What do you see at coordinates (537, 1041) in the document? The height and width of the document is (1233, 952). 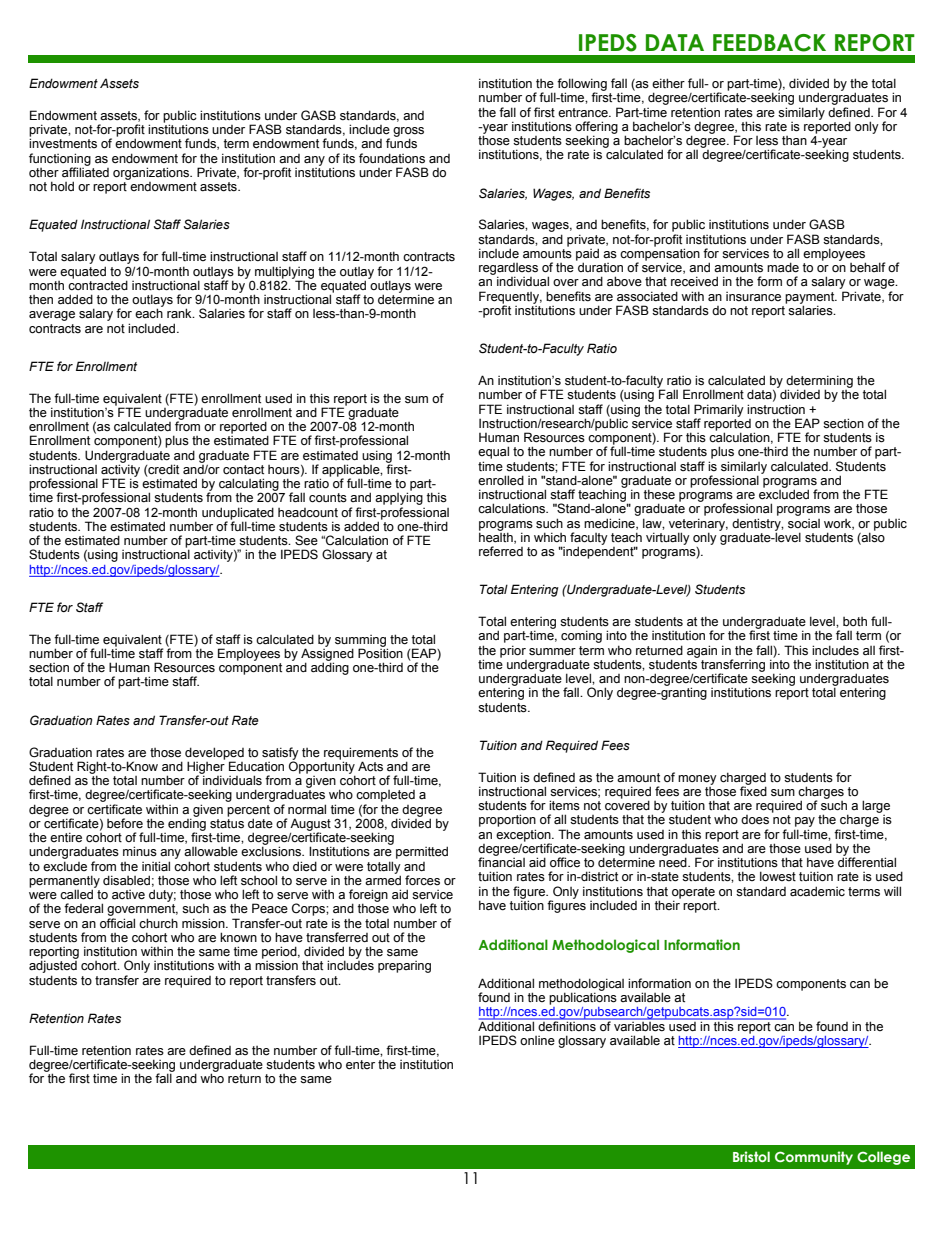 I see `online` at bounding box center [537, 1041].
